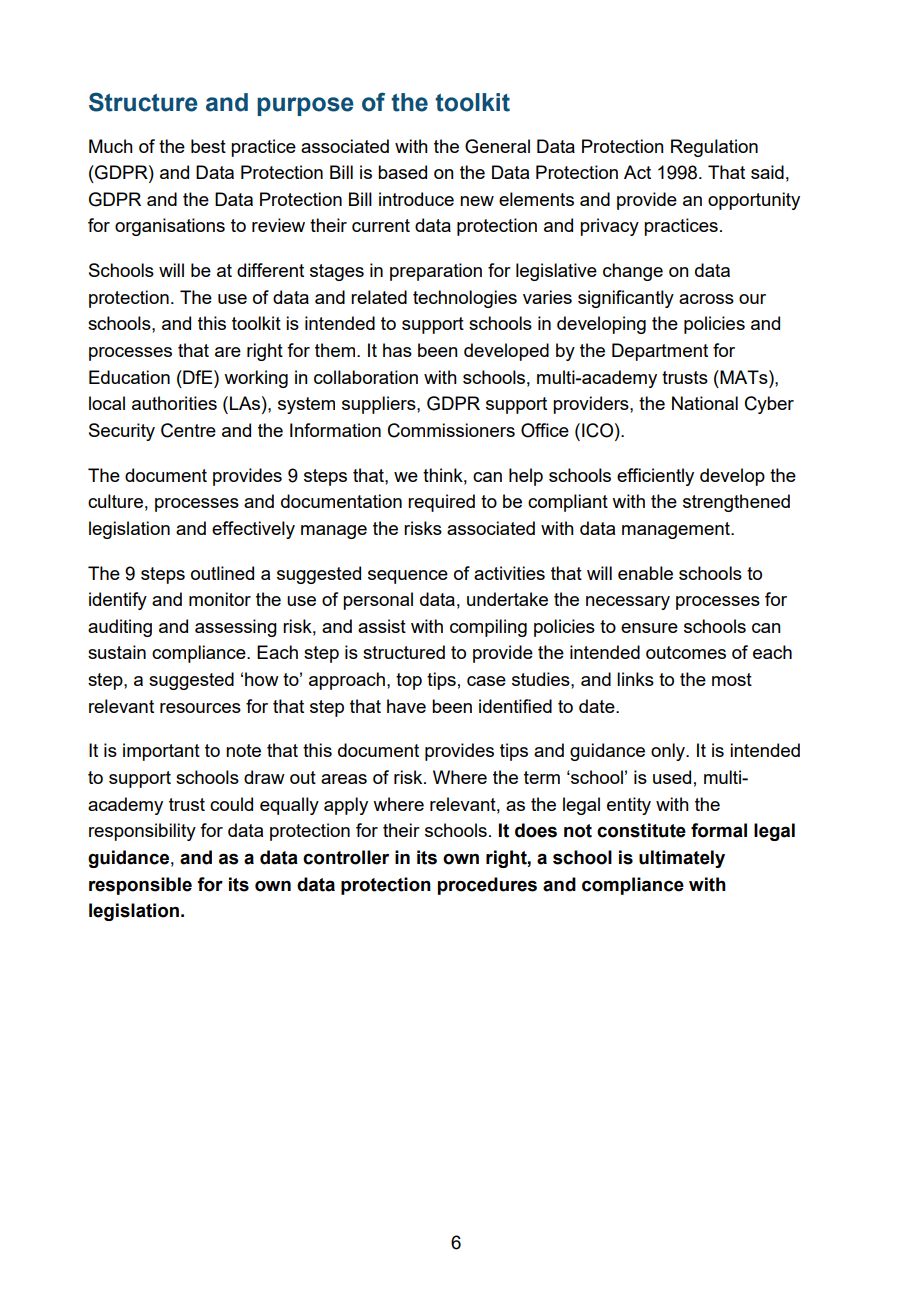 This screenshot has width=924, height=1308. What do you see at coordinates (488, 628) in the screenshot?
I see `compiling` at bounding box center [488, 628].
